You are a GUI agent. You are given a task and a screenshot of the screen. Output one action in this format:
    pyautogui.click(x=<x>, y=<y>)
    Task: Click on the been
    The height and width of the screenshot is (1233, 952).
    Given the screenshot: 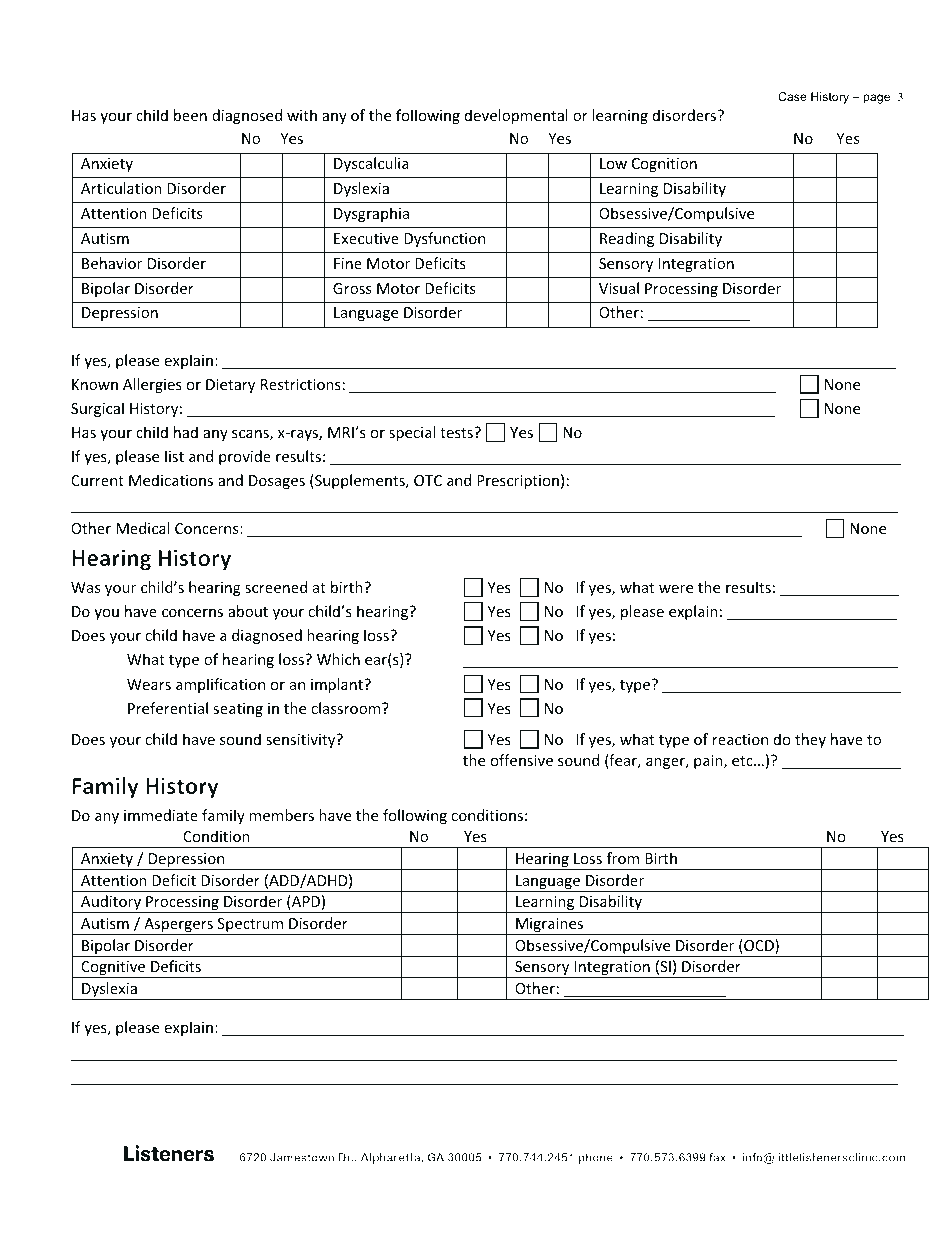 What is the action you would take?
    pyautogui.click(x=190, y=115)
